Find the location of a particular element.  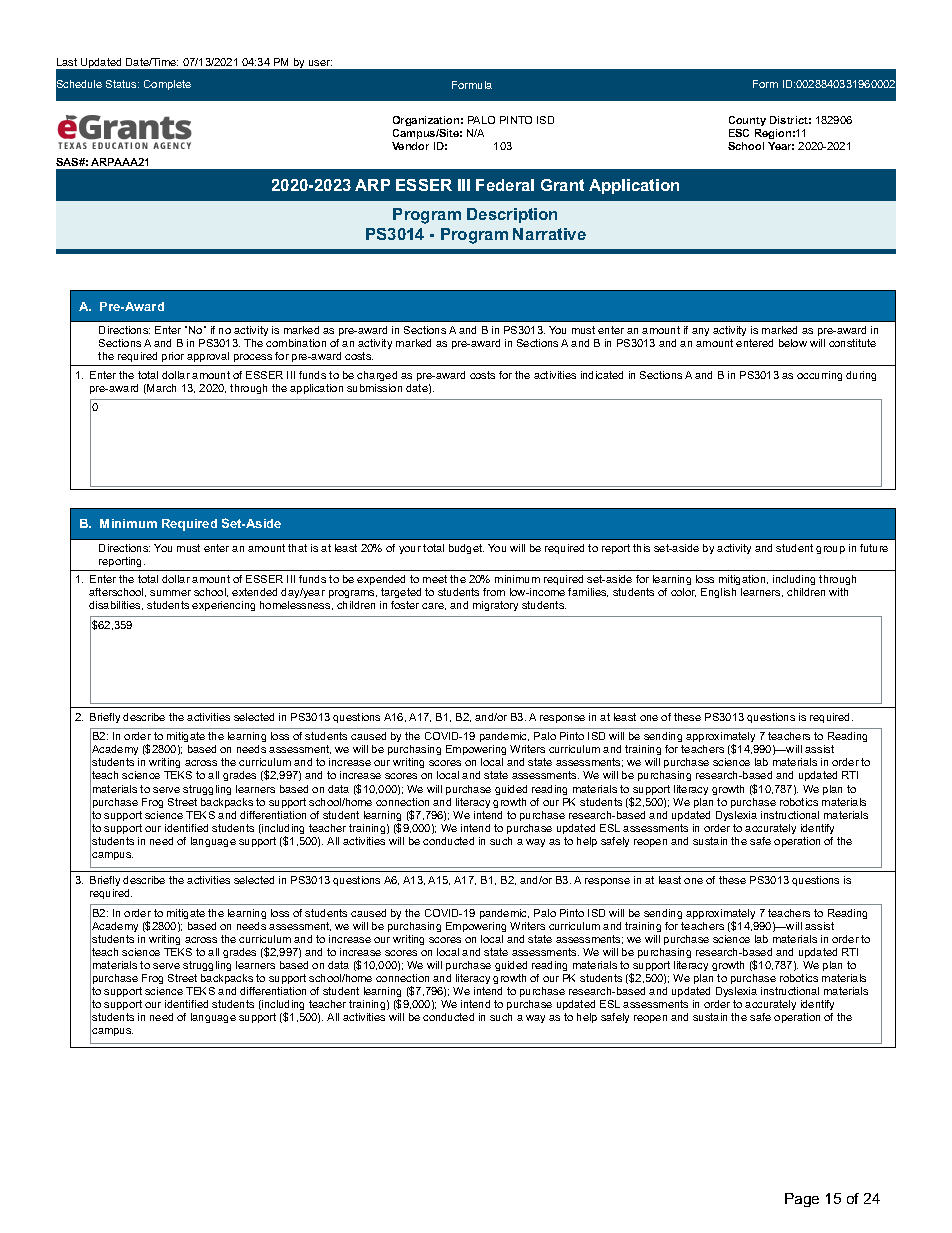

migratory is located at coordinates (495, 606).
